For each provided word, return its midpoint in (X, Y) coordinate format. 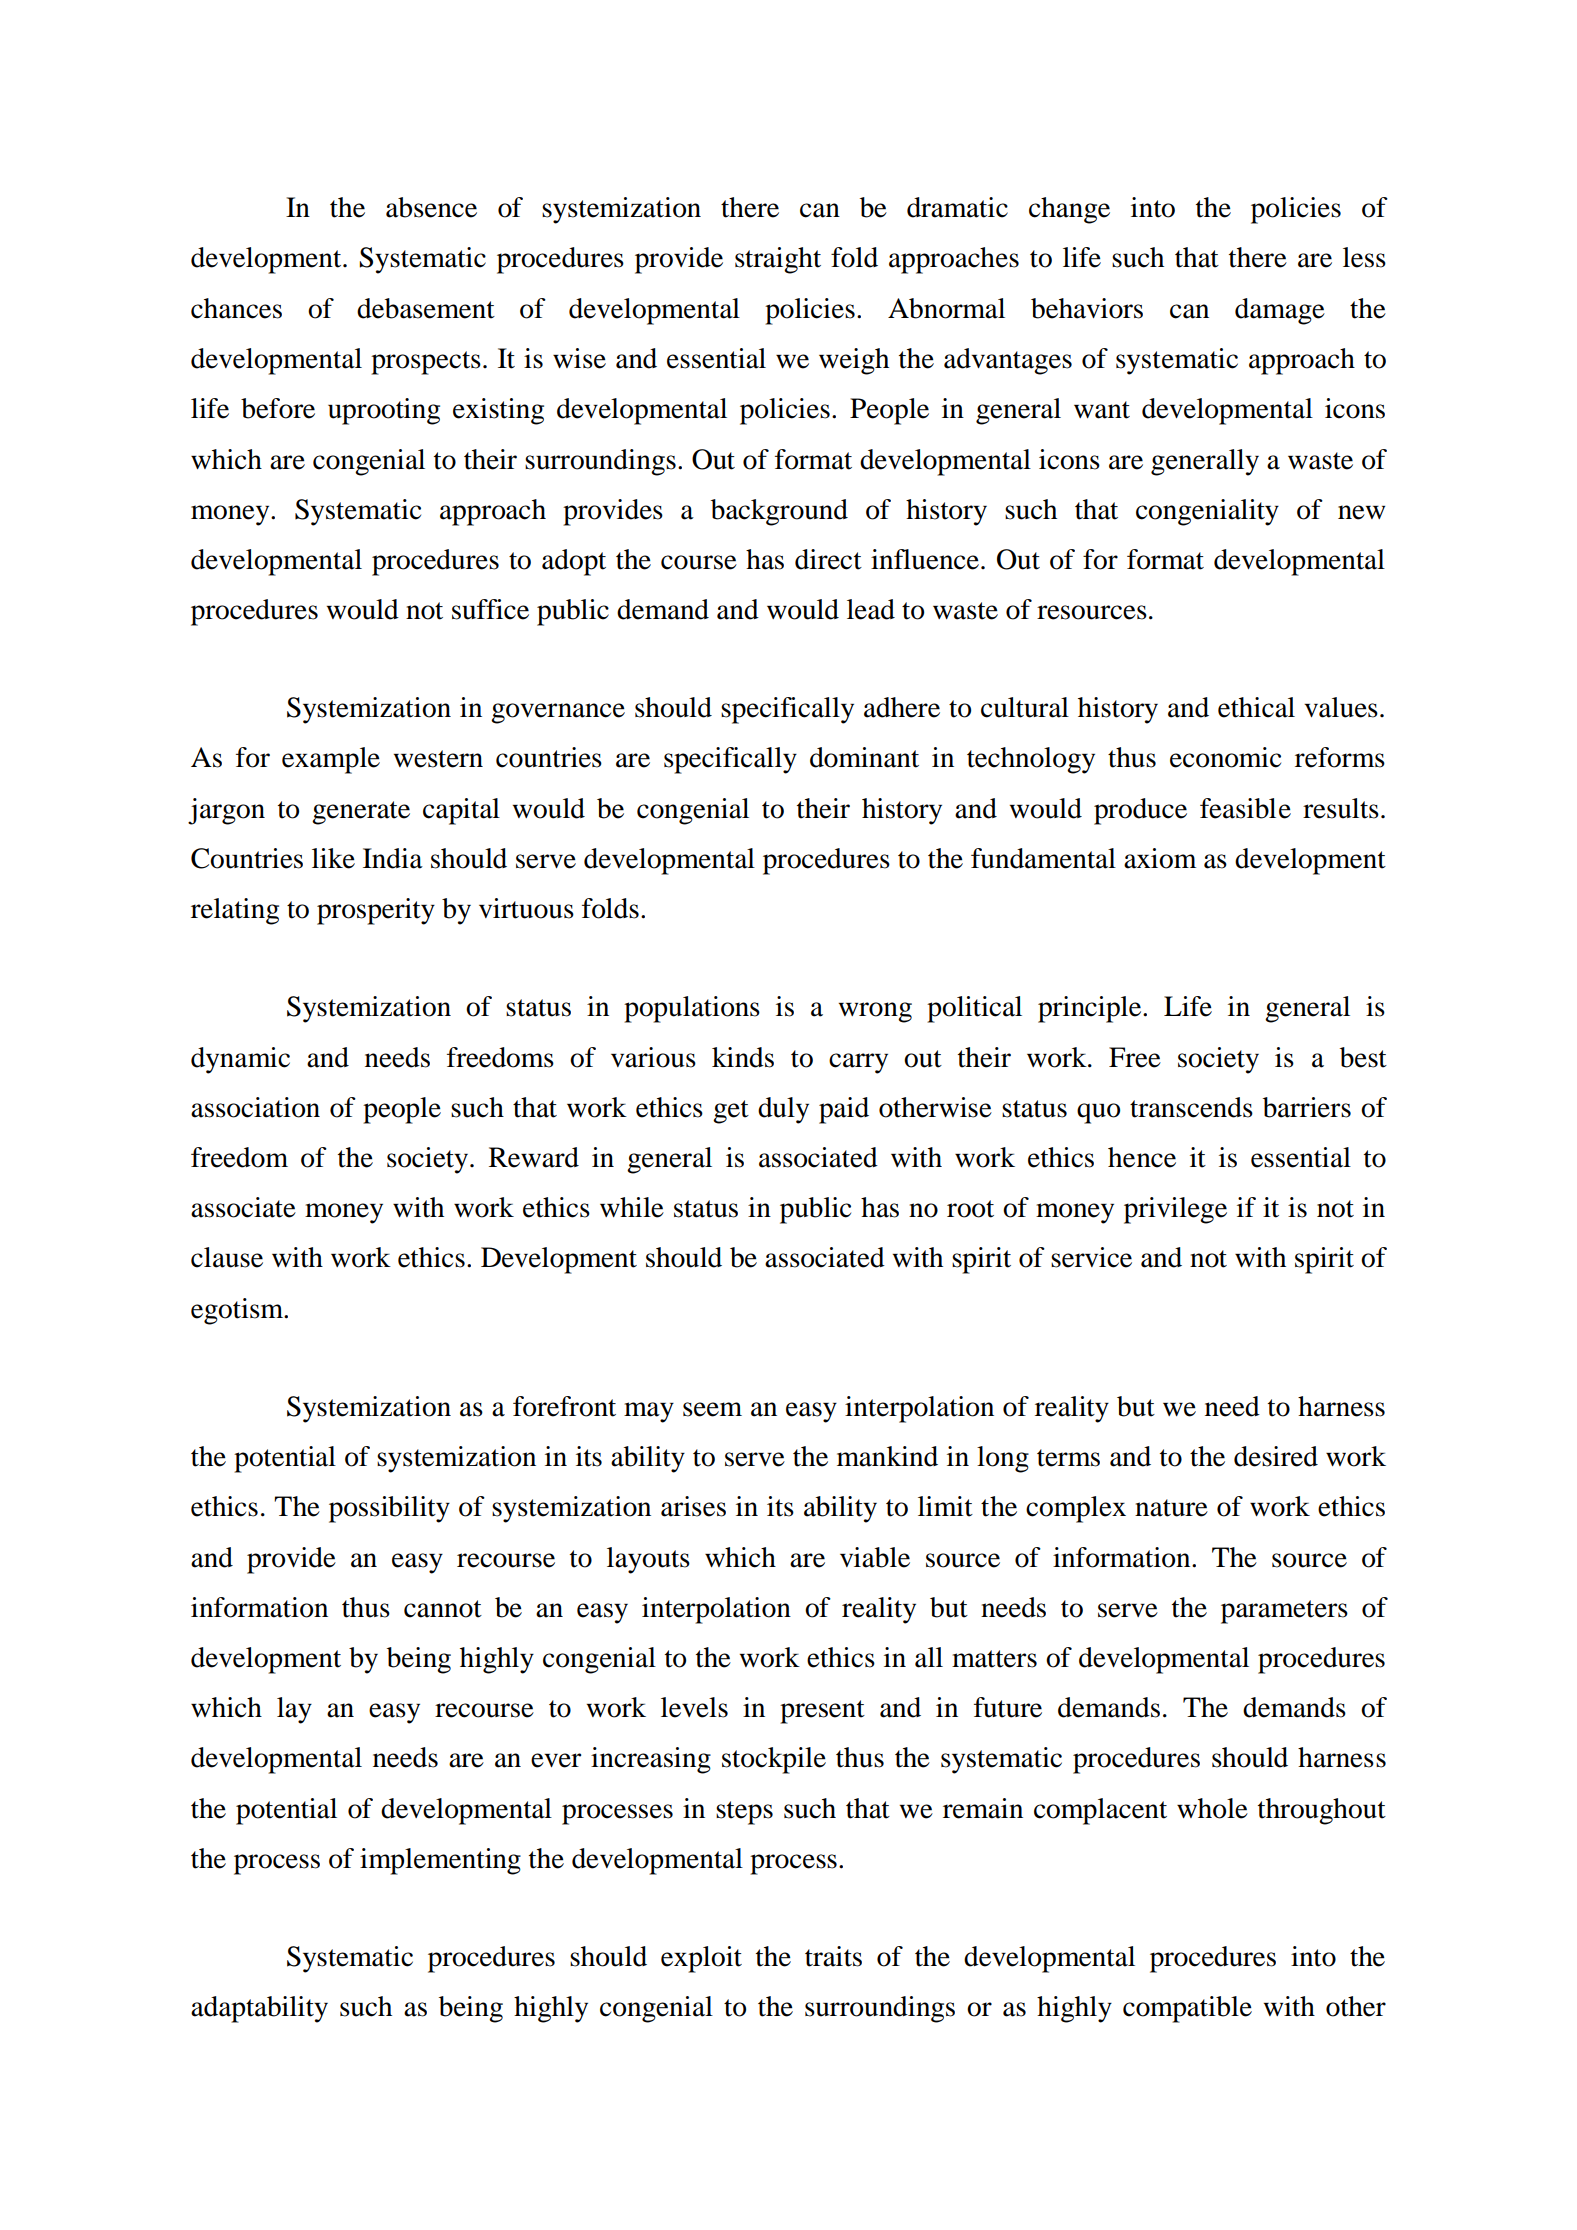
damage (1280, 311)
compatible (1187, 2009)
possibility (389, 1509)
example (331, 760)
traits (833, 1956)
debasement (426, 308)
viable (875, 1557)
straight (778, 260)
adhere (902, 707)
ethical (1256, 707)
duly (783, 1110)
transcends (1191, 1107)
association (255, 1107)
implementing (440, 1861)
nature (1171, 1508)
